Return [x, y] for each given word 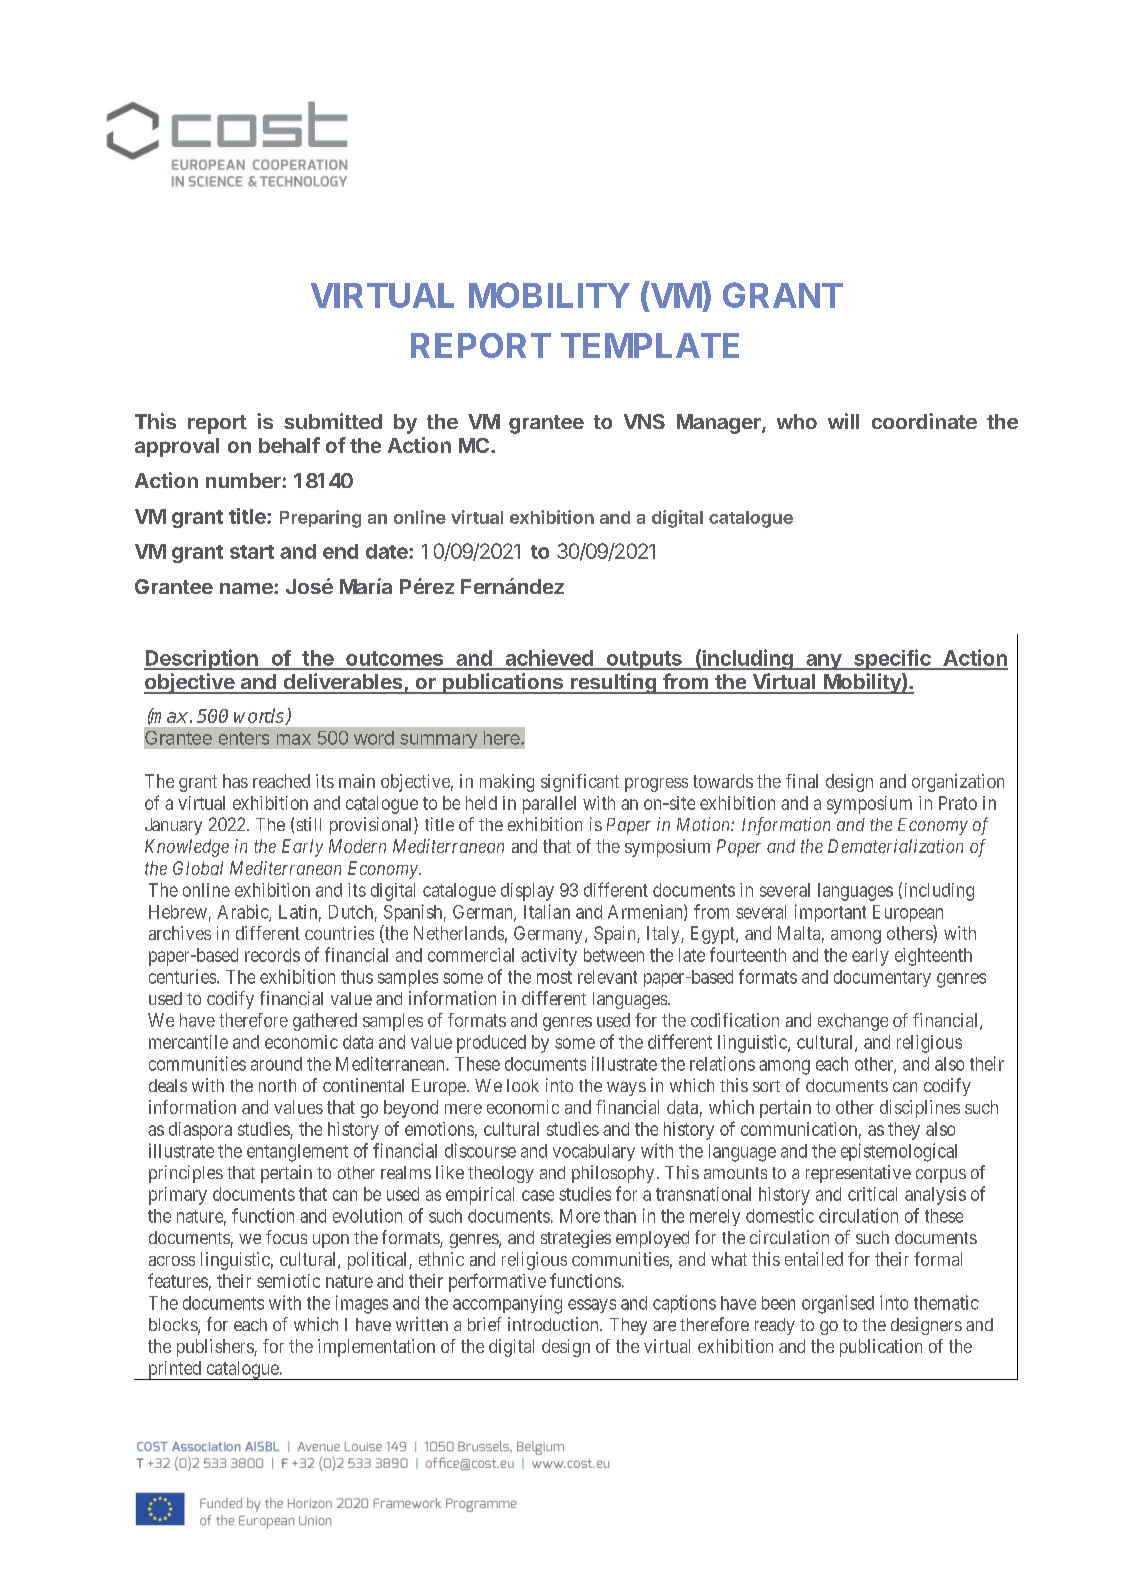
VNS [644, 421]
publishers [216, 1348]
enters [244, 738]
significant [580, 783]
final [802, 781]
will [843, 421]
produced [491, 1044]
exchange [853, 1022]
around [276, 1064]
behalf [289, 445]
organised [838, 1304]
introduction [554, 1324]
